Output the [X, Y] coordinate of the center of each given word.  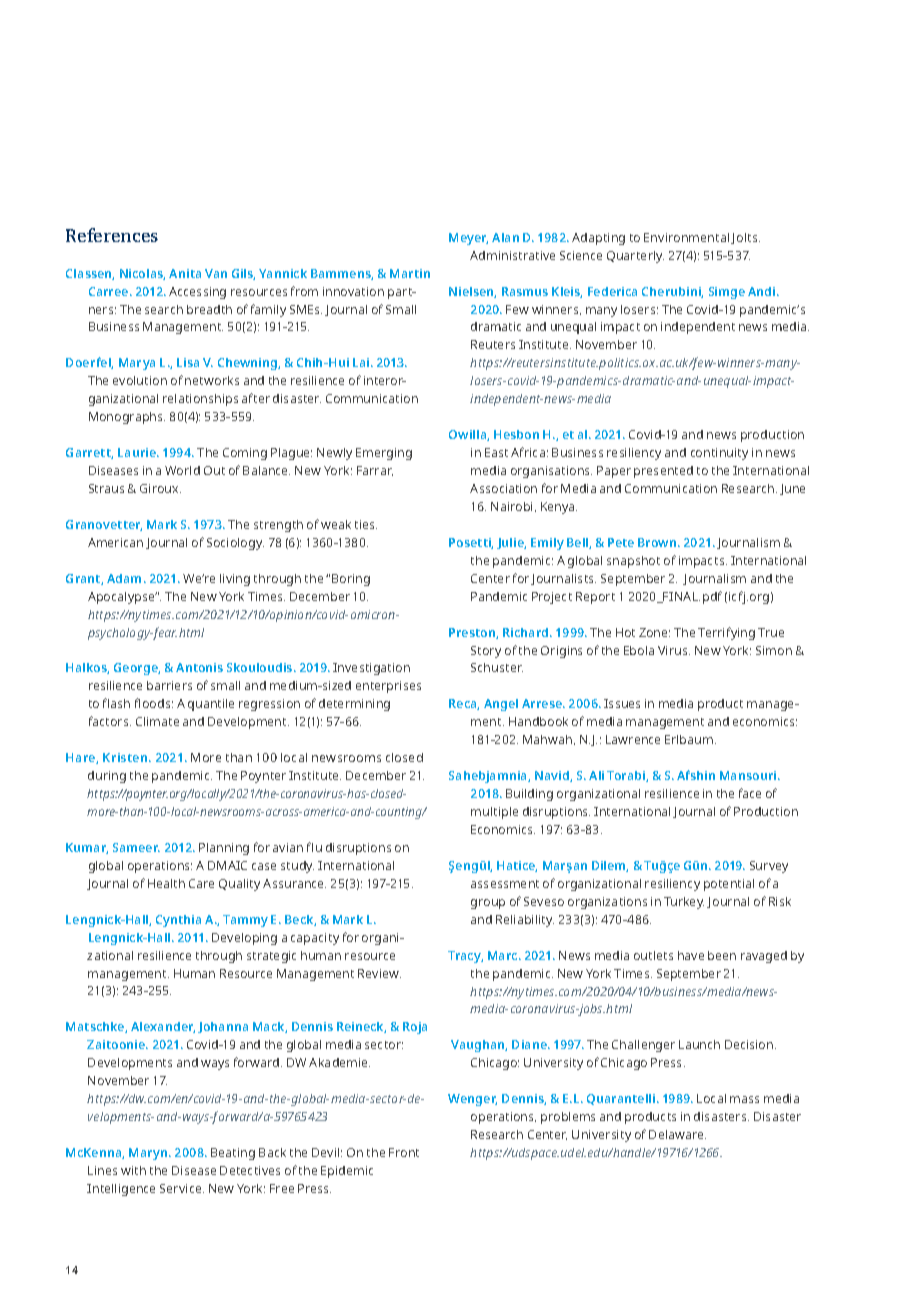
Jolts [745, 238]
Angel [501, 705]
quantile [211, 705]
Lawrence [633, 739]
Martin [410, 273]
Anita [185, 273]
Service [182, 1188]
